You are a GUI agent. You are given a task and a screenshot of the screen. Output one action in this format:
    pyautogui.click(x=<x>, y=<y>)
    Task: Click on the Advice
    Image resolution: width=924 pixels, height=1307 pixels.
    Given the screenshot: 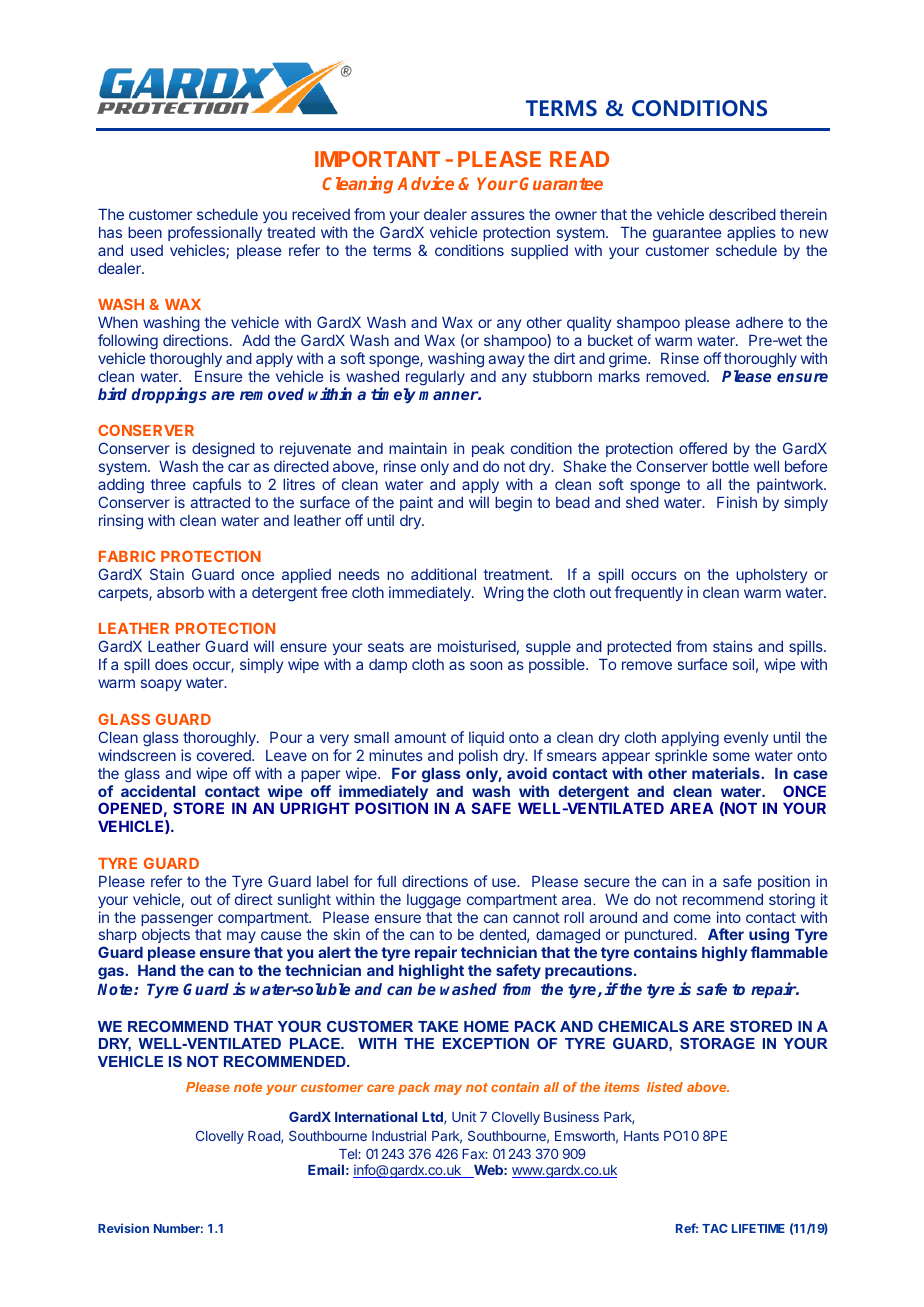 What is the action you would take?
    pyautogui.click(x=425, y=183)
